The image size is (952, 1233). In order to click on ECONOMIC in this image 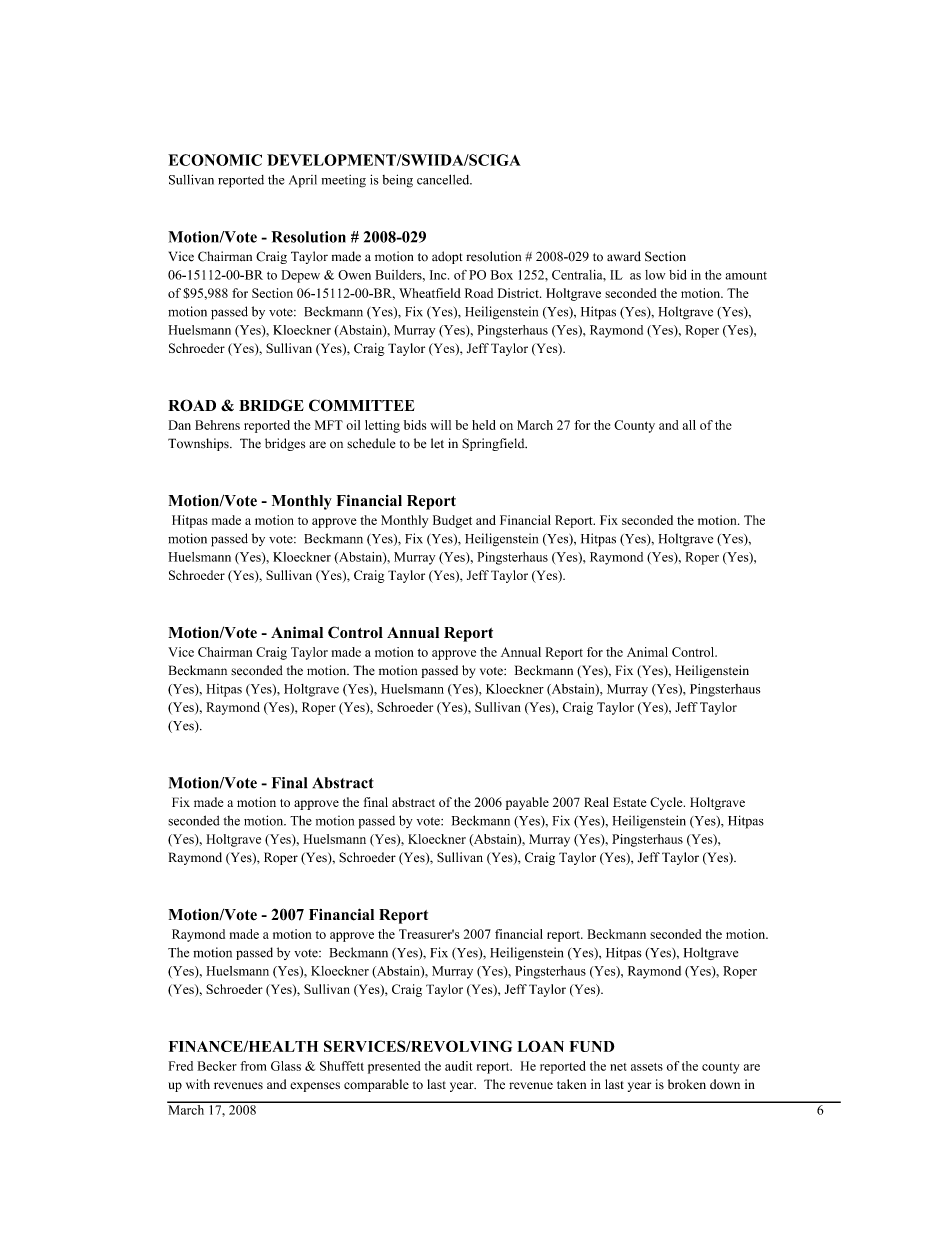, I will do `click(215, 160)`.
